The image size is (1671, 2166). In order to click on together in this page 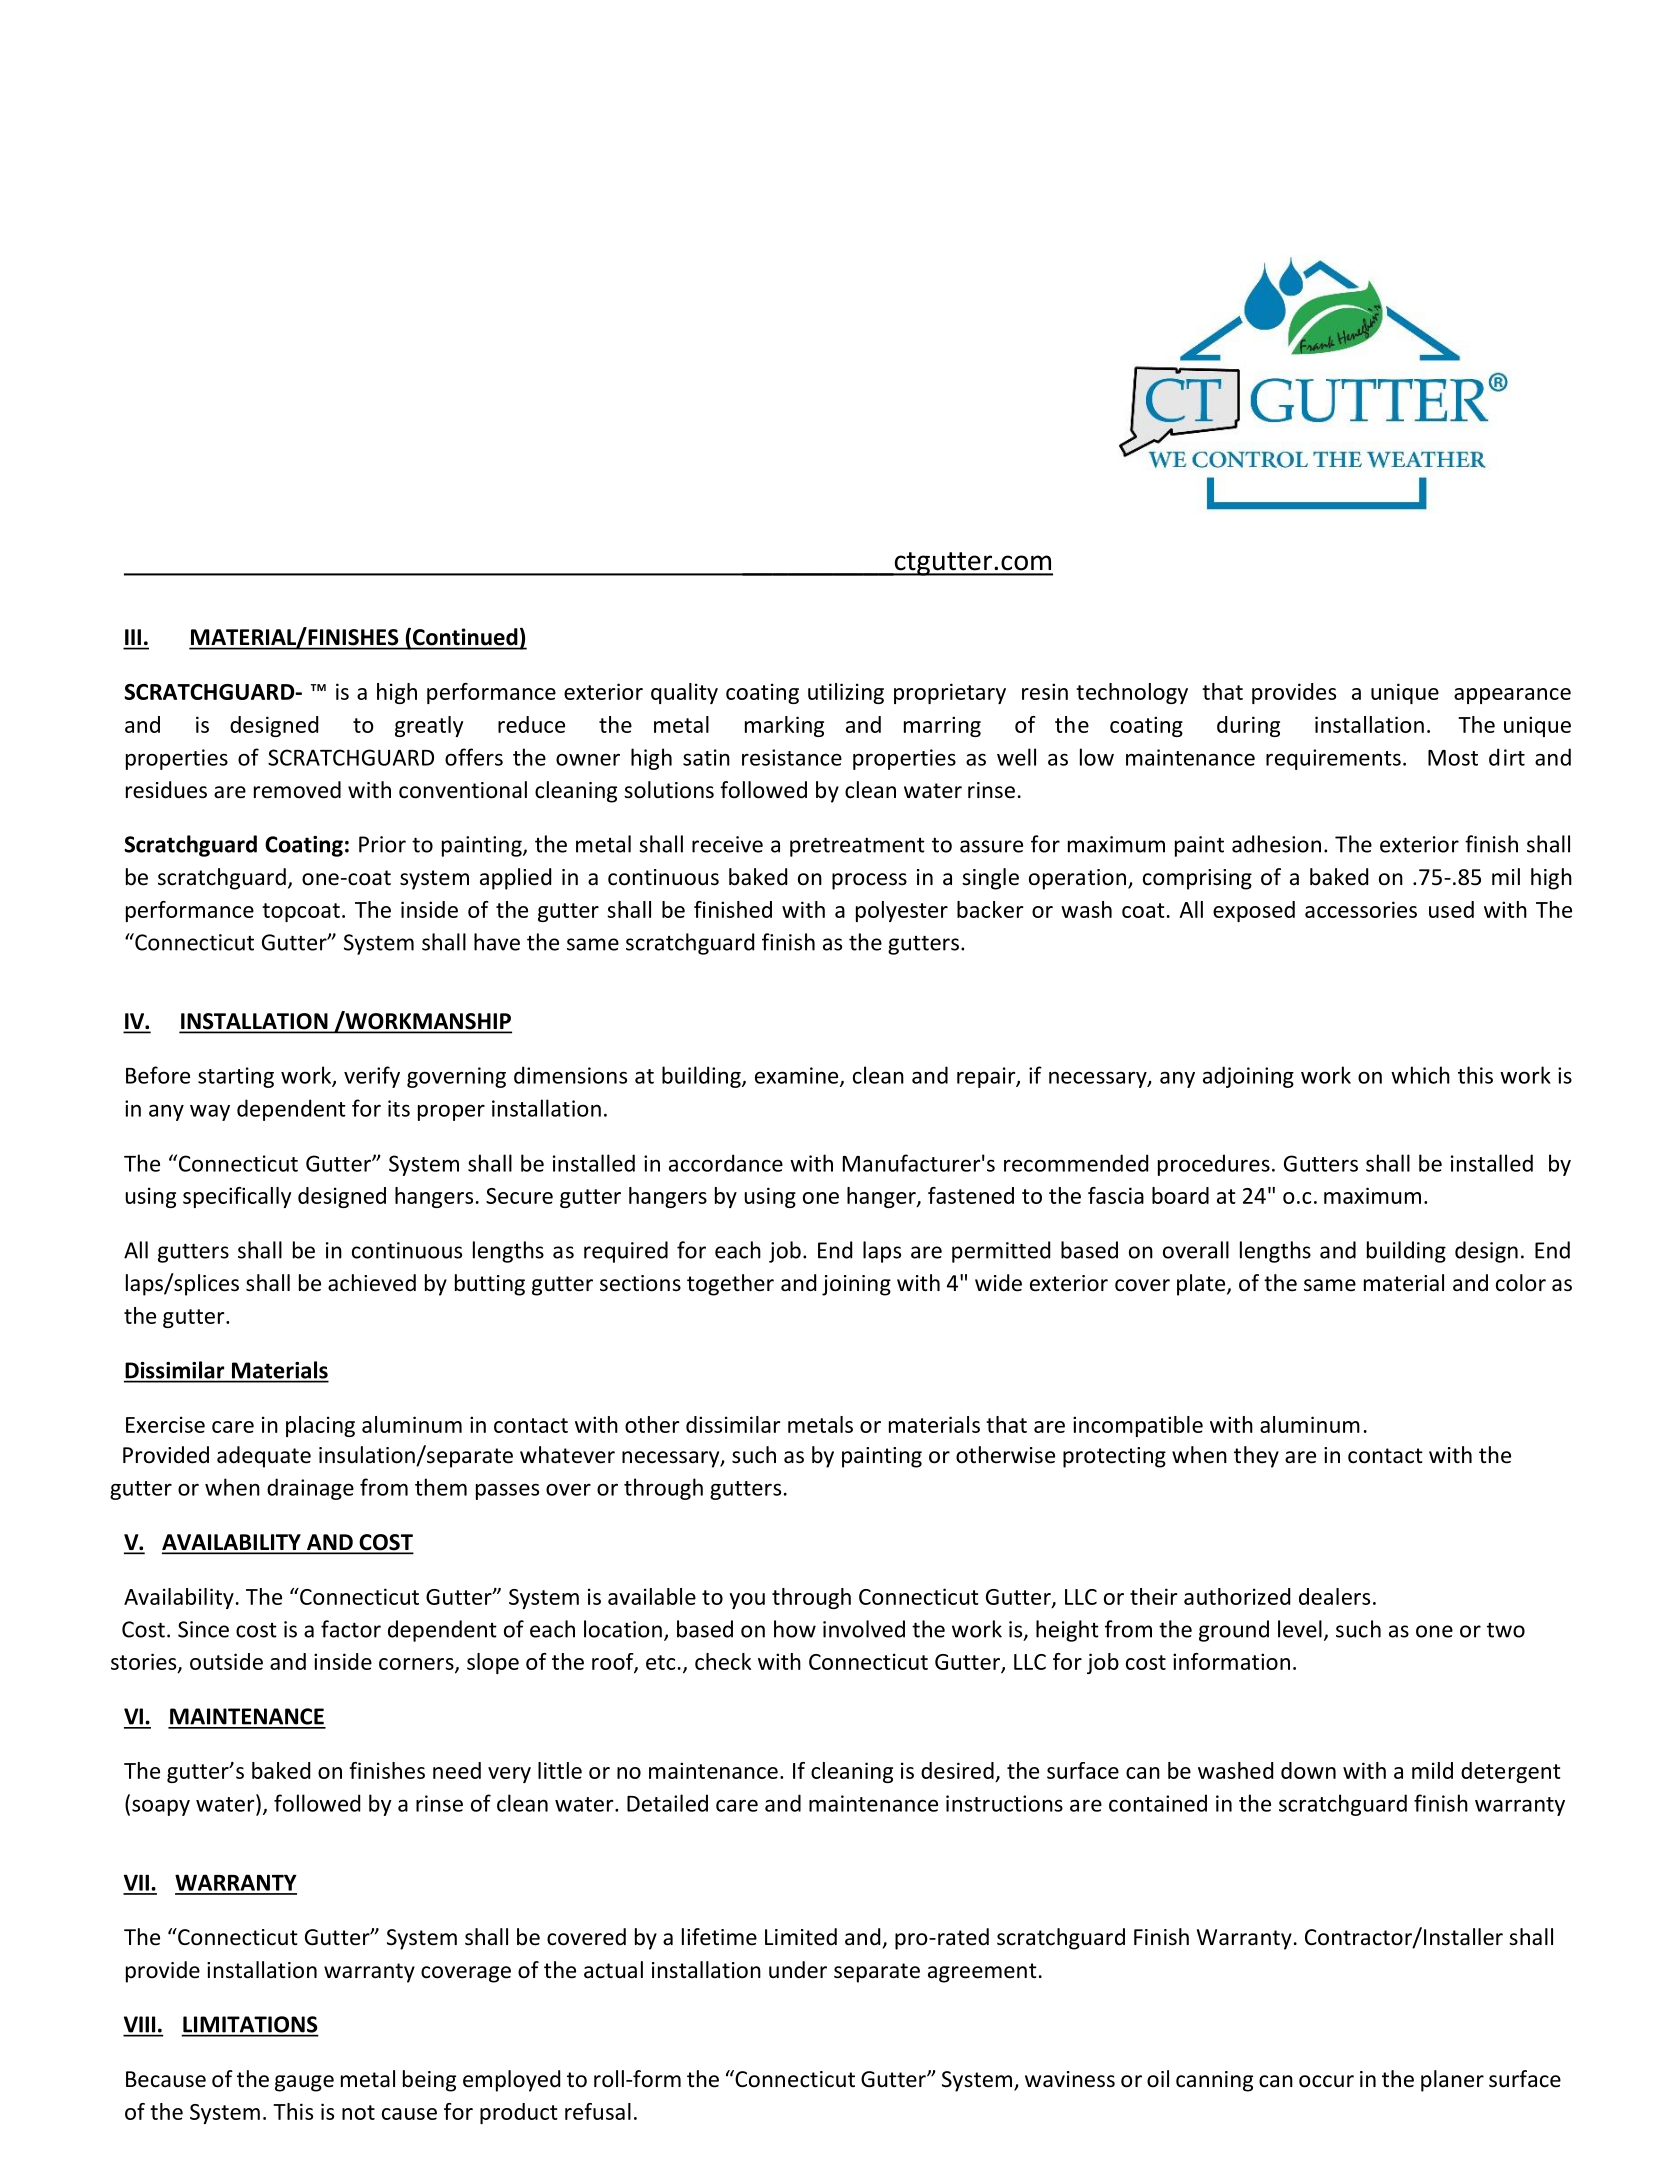, I will do `click(730, 1285)`.
